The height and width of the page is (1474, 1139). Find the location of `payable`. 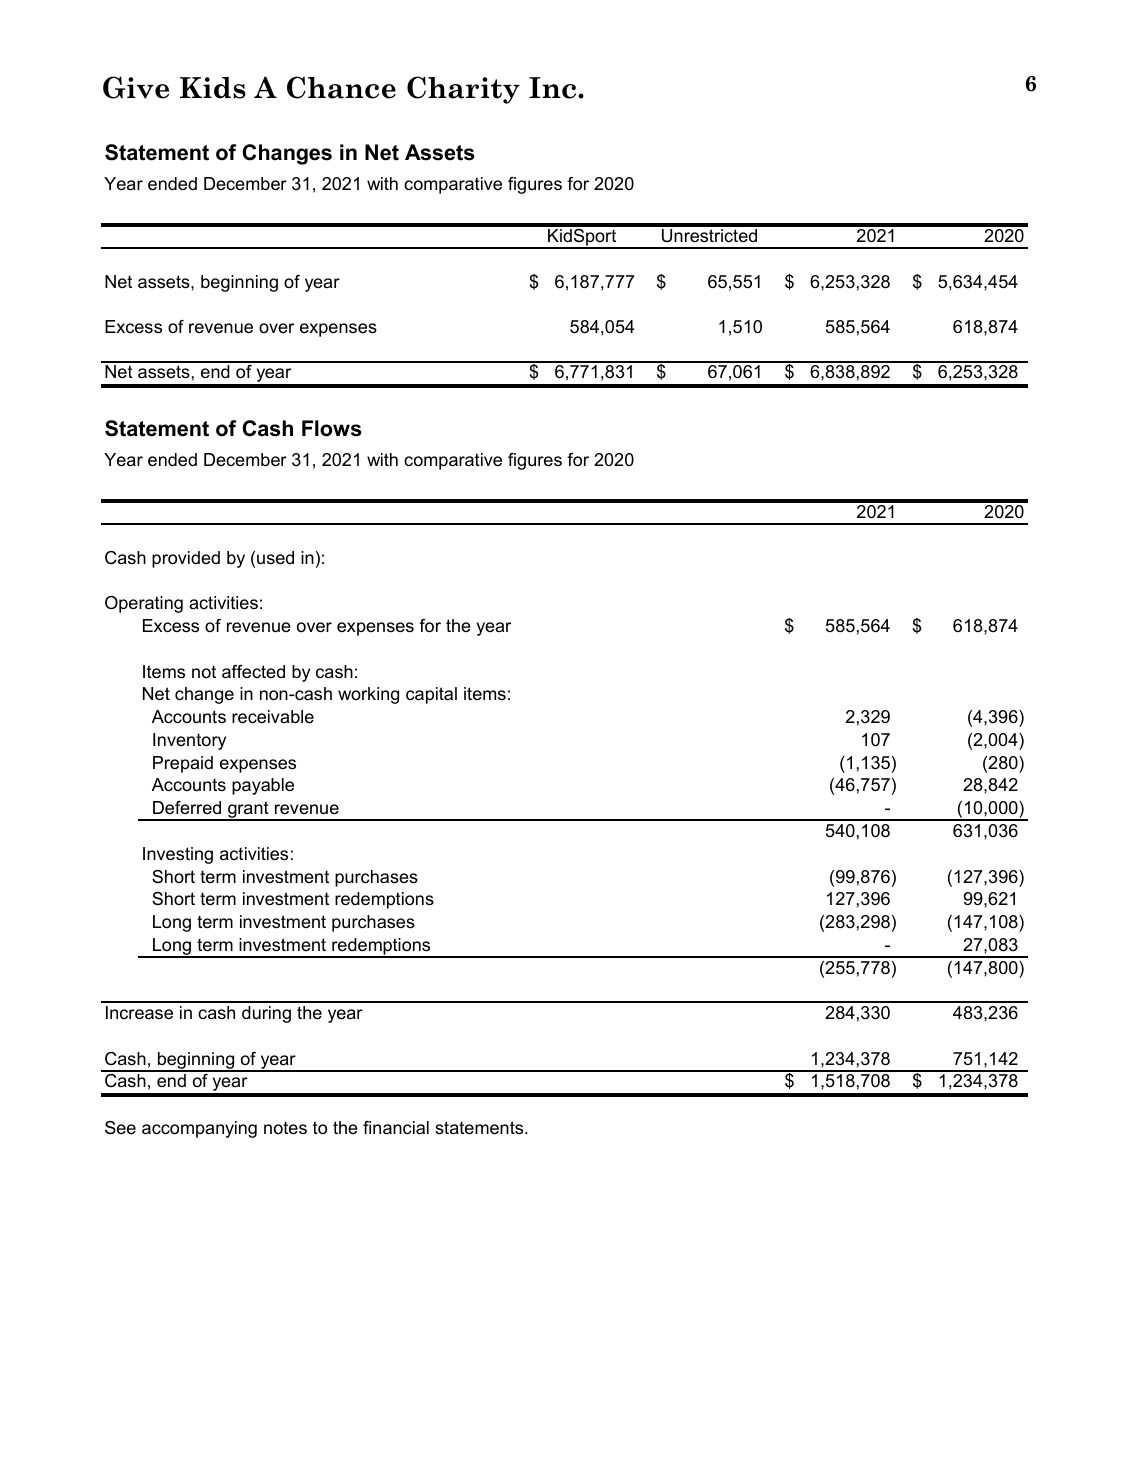

payable is located at coordinates (263, 786).
